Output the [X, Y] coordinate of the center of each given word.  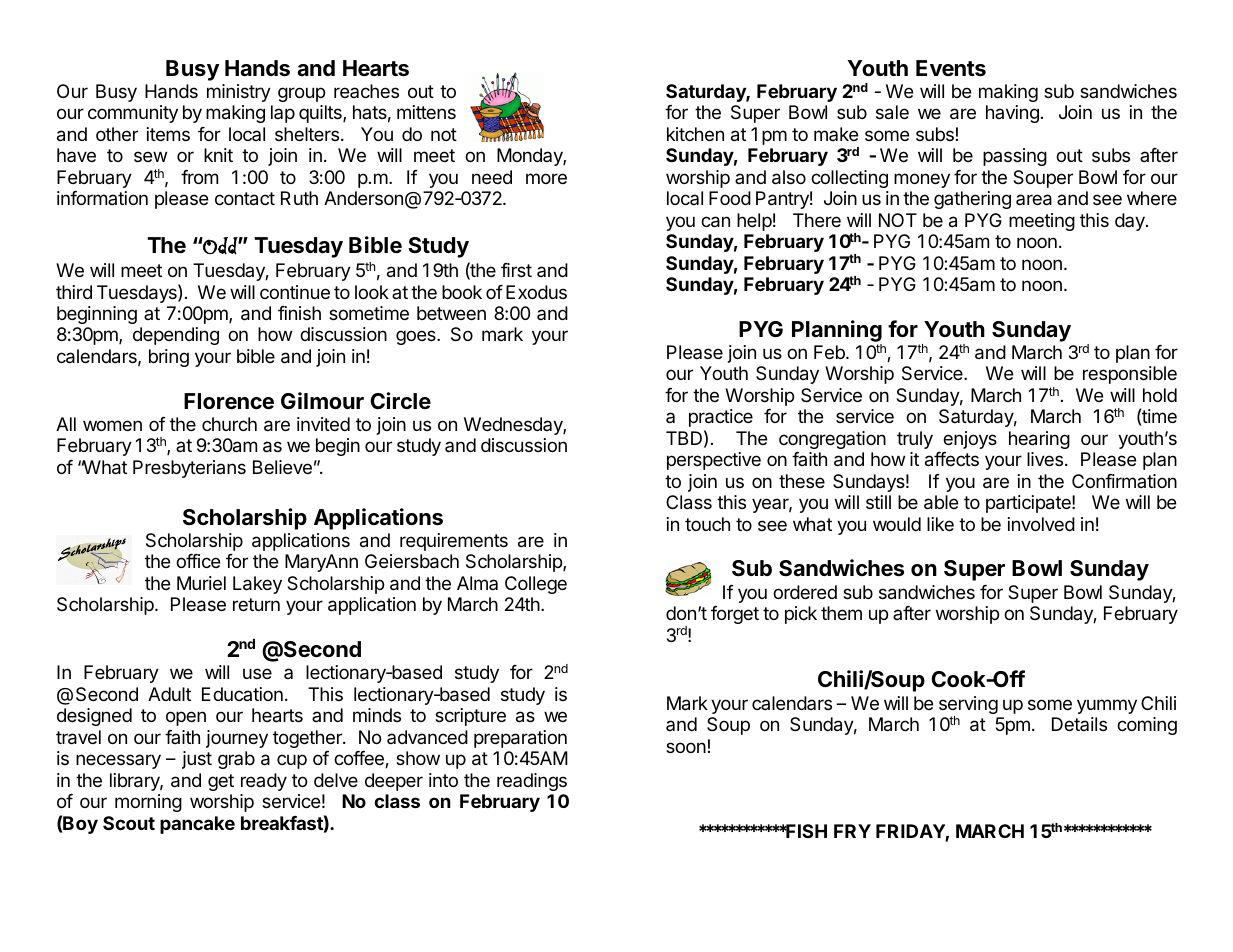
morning [148, 803]
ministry [239, 93]
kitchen [695, 134]
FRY [852, 831]
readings [532, 782]
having [1012, 114]
